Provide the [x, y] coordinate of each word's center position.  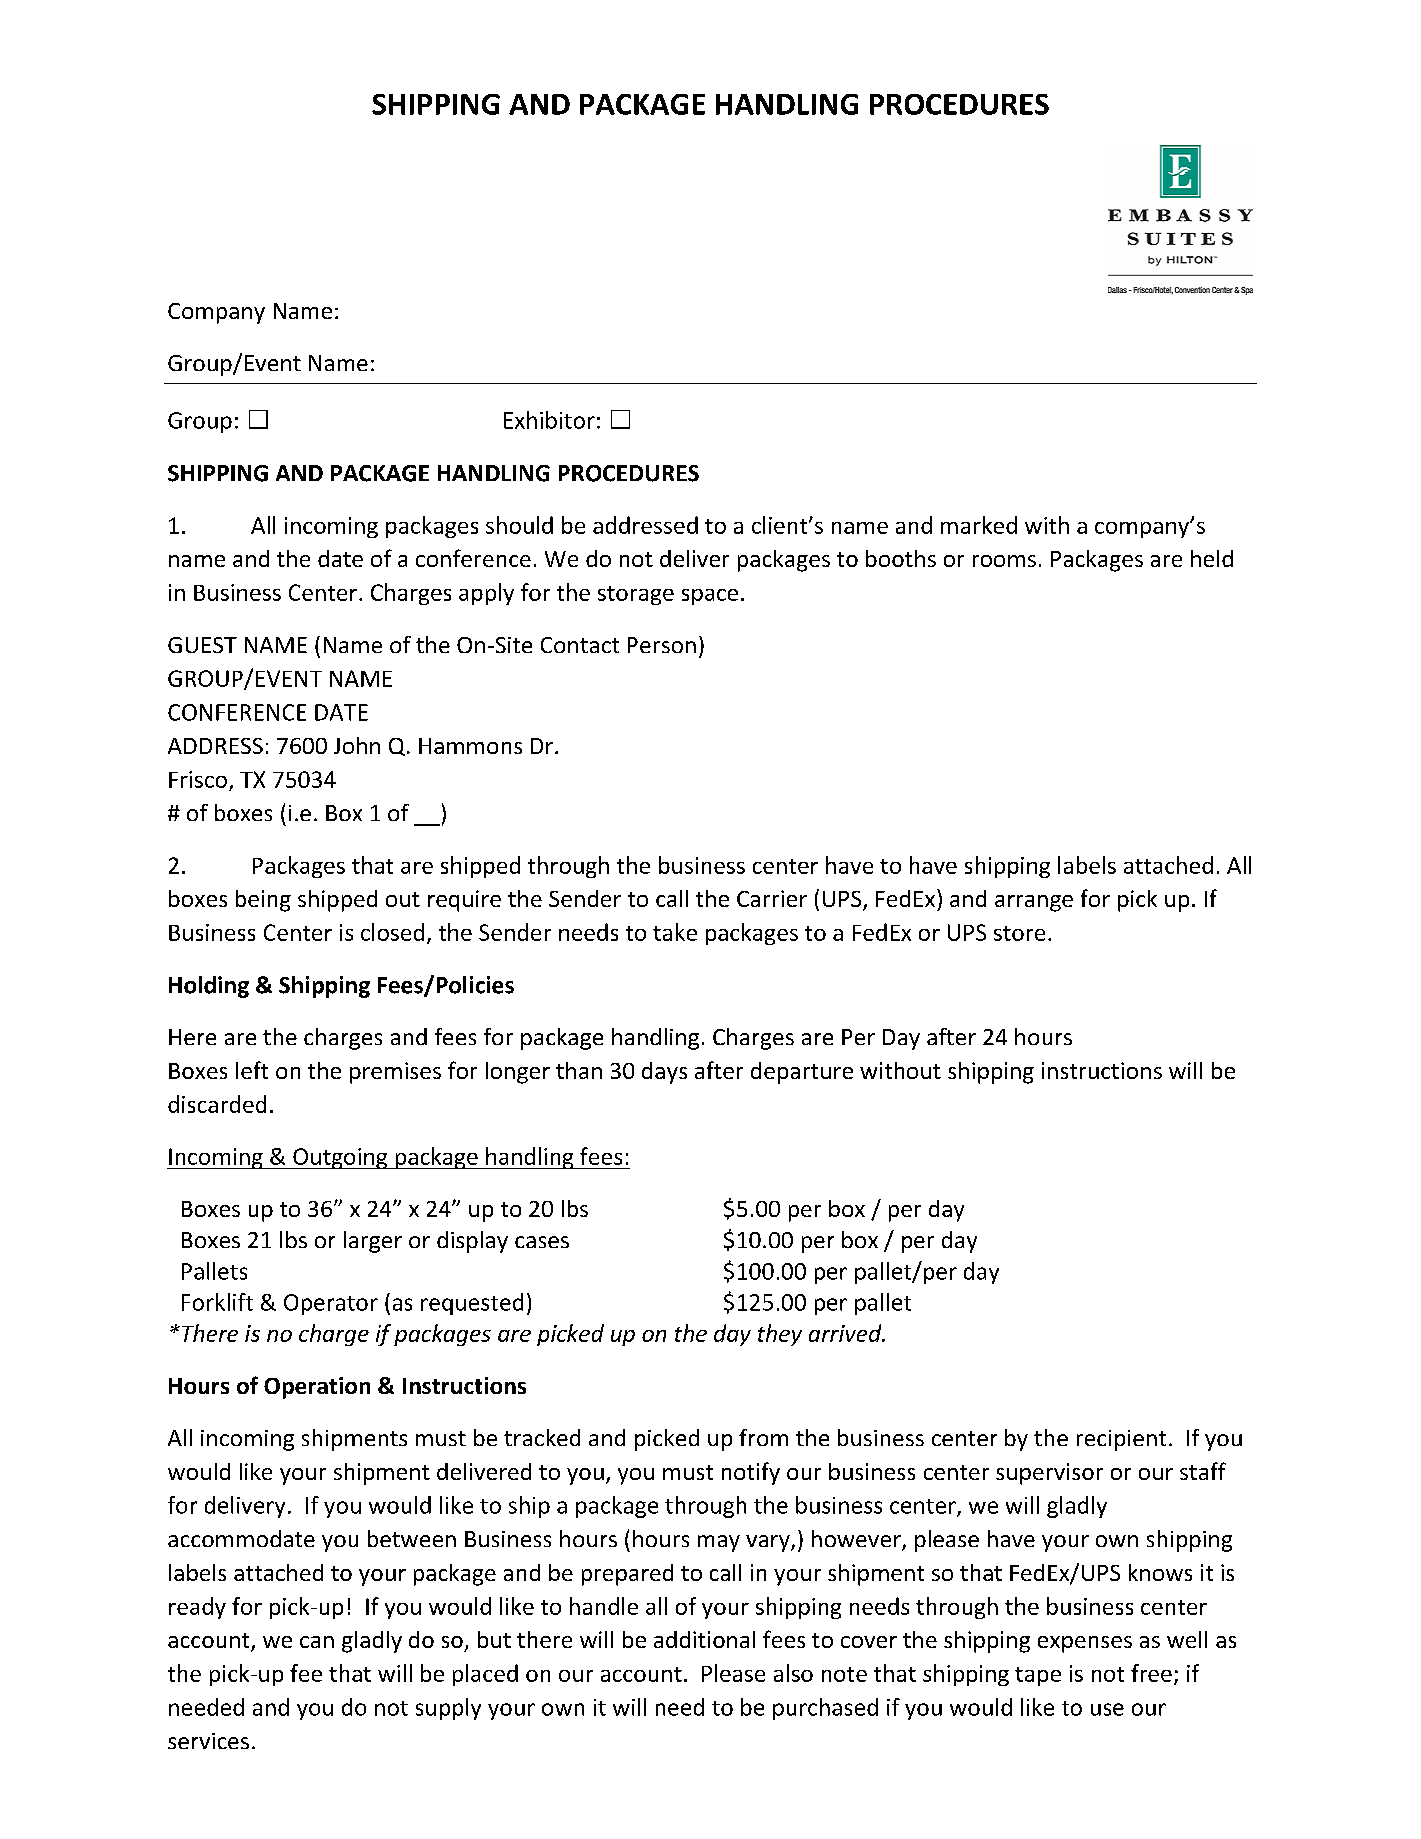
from [763, 1437]
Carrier [772, 898]
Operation [317, 1388]
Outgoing [340, 1158]
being [263, 901]
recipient [1121, 1440]
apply [486, 594]
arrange [1034, 903]
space [710, 597]
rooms [1004, 561]
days [664, 1073]
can [317, 1642]
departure [802, 1073]
